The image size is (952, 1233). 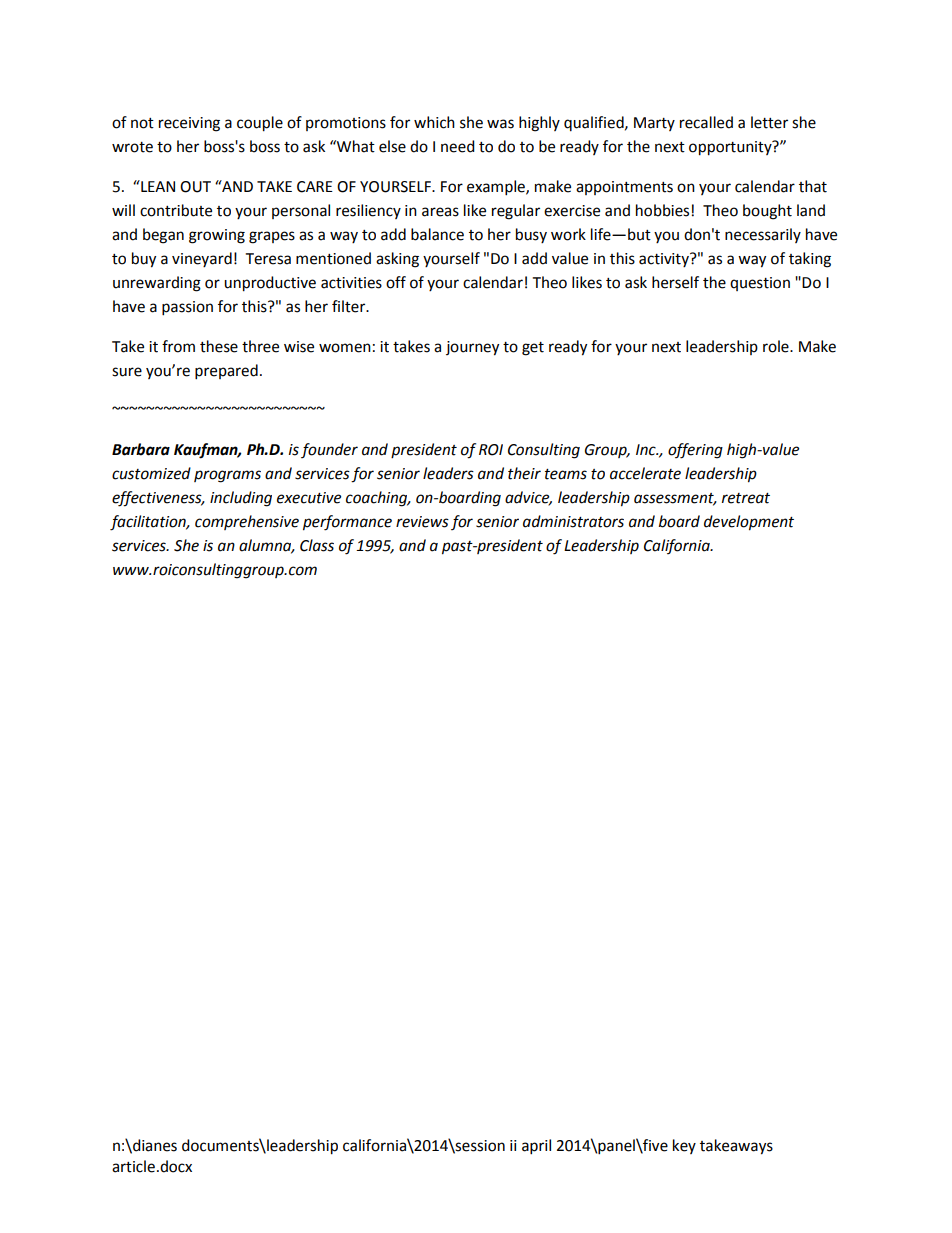 I want to click on key, so click(x=684, y=1146).
